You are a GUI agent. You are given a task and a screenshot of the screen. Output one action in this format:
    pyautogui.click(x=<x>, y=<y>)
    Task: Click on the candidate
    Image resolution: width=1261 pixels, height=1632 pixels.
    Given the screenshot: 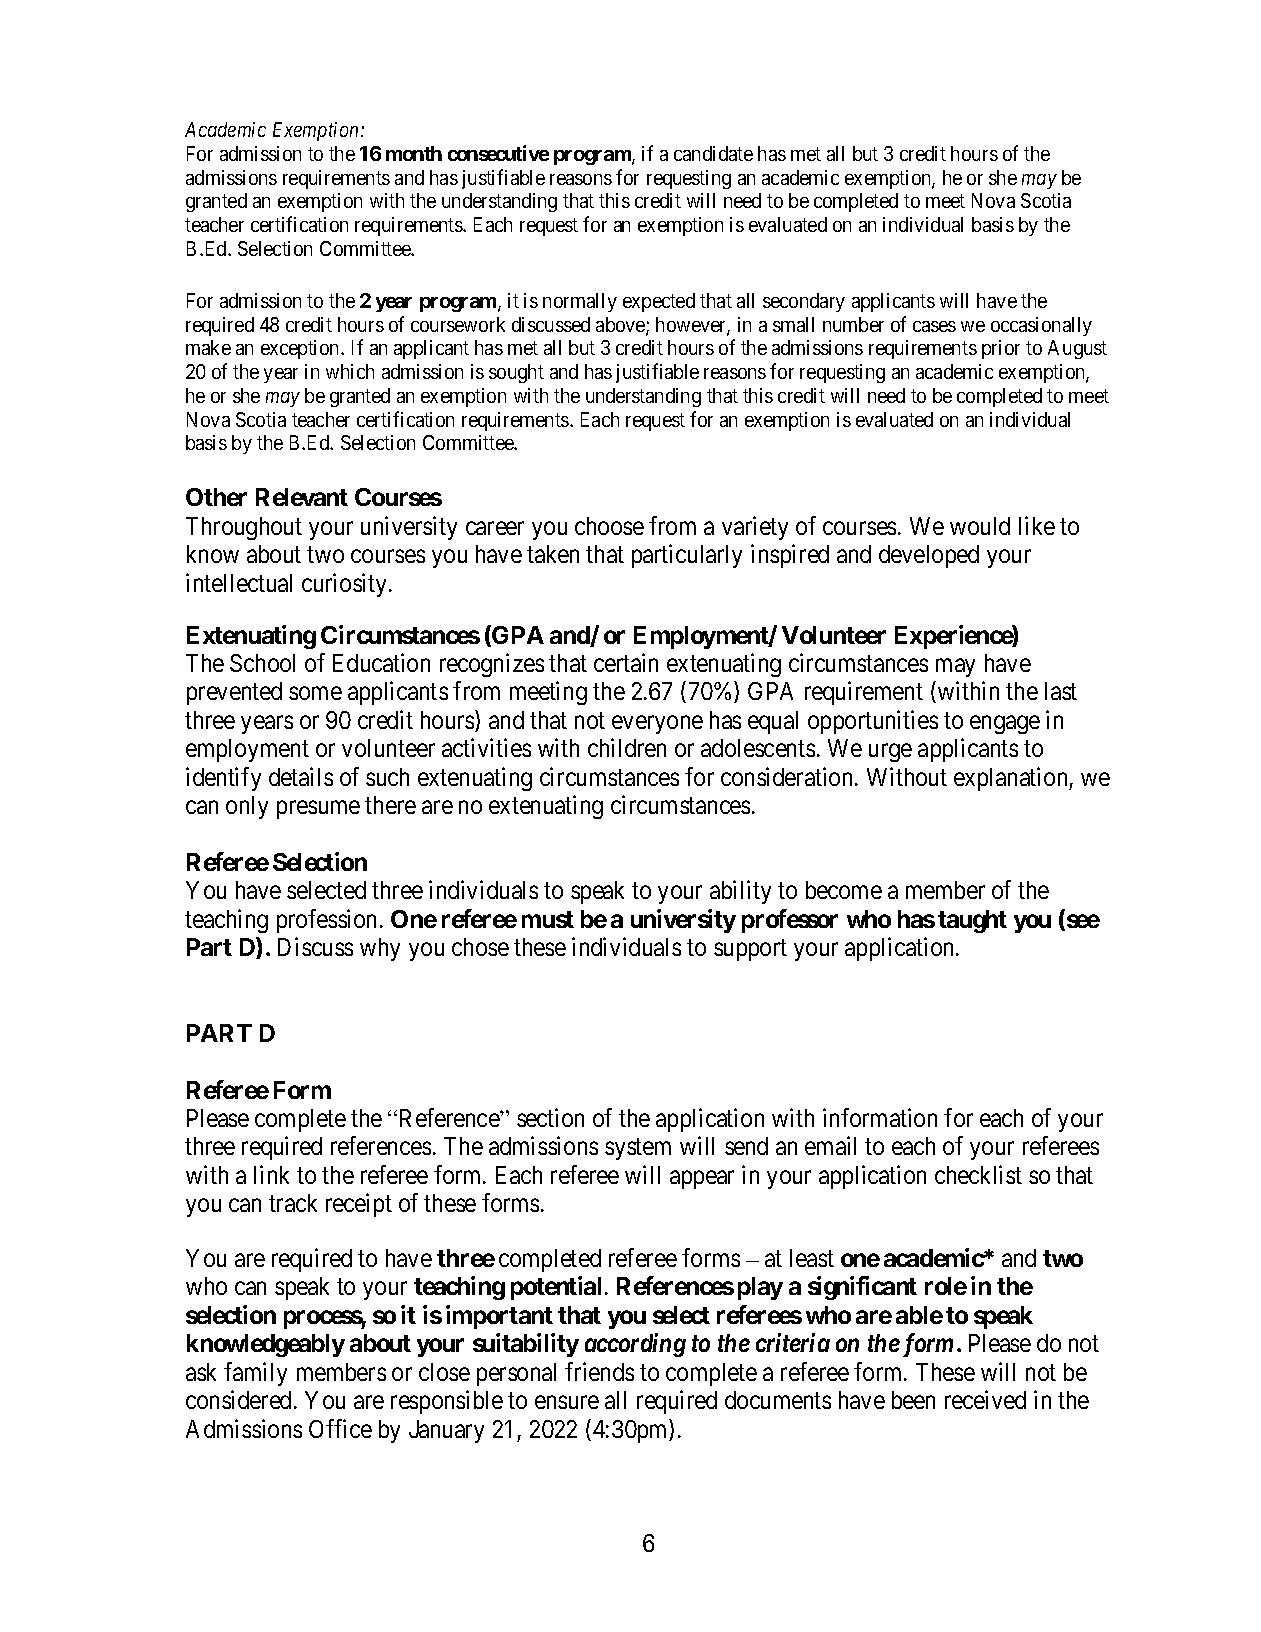 What is the action you would take?
    pyautogui.click(x=713, y=153)
